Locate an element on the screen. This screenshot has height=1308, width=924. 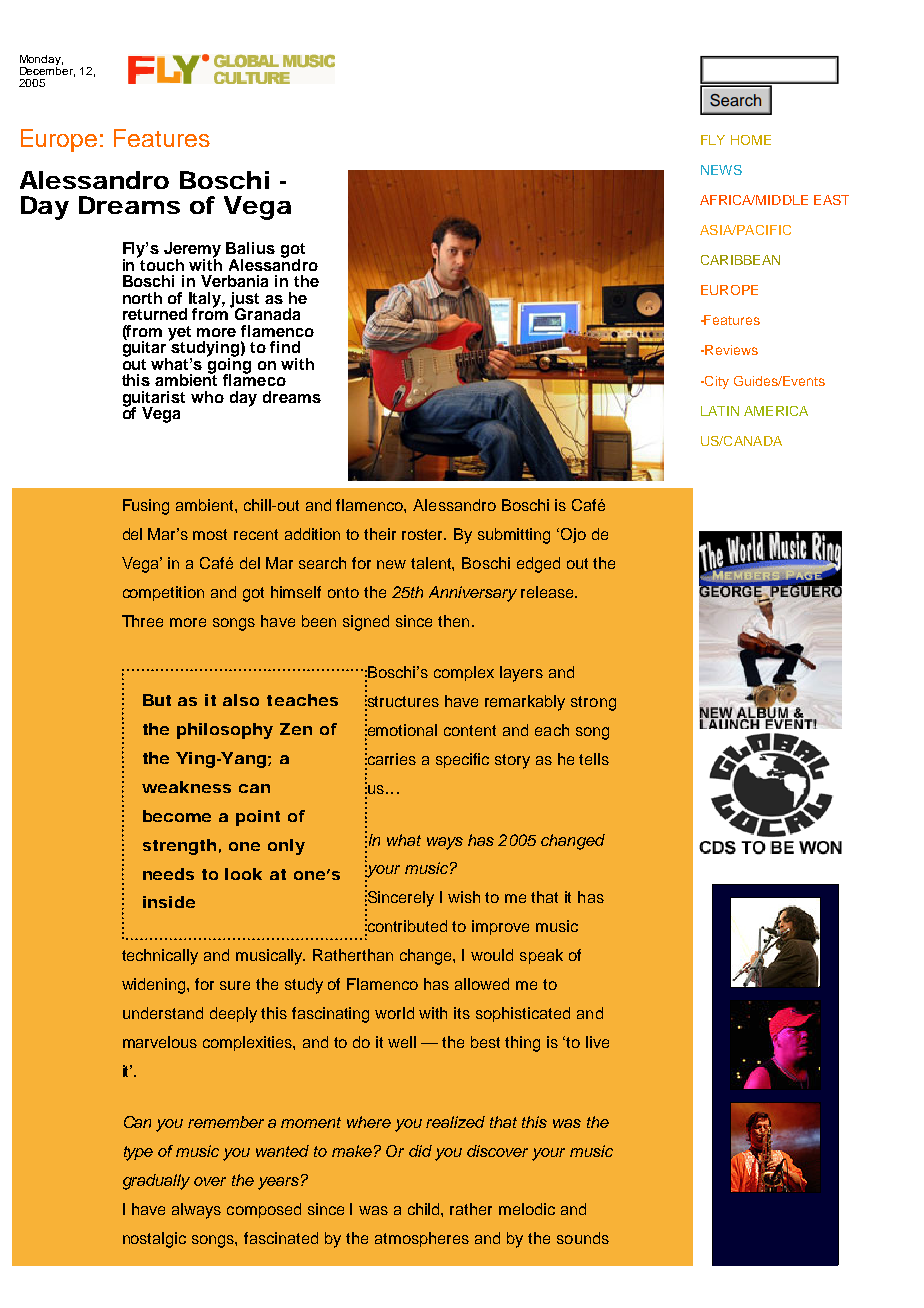
tells is located at coordinates (594, 759).
